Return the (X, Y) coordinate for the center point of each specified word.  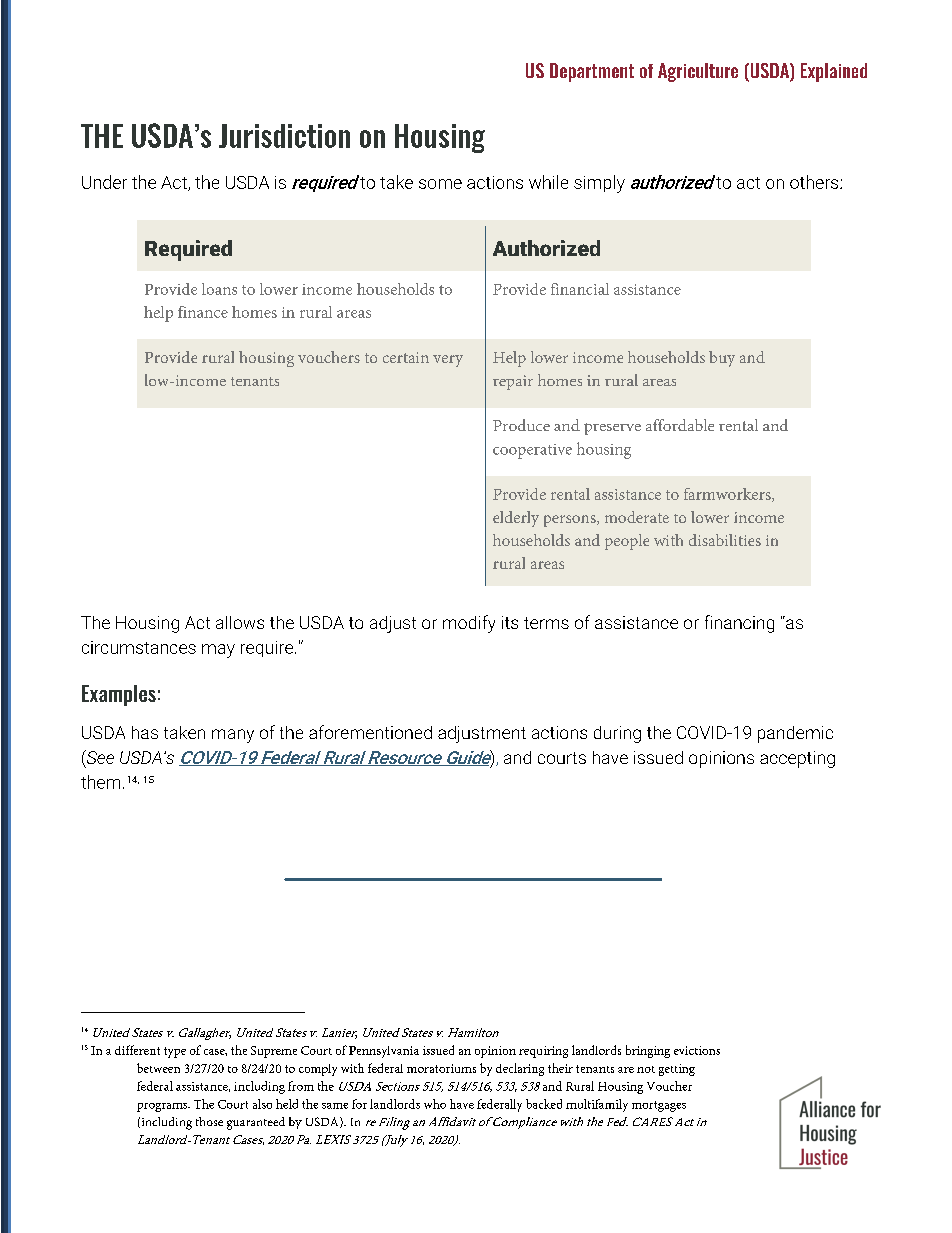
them (100, 782)
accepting (797, 759)
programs (163, 1107)
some (440, 184)
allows (240, 622)
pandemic (795, 734)
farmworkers (728, 495)
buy (722, 359)
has (145, 732)
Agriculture (698, 72)
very (448, 361)
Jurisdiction (284, 136)
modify (469, 624)
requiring (543, 1052)
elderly (516, 519)
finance (203, 312)
